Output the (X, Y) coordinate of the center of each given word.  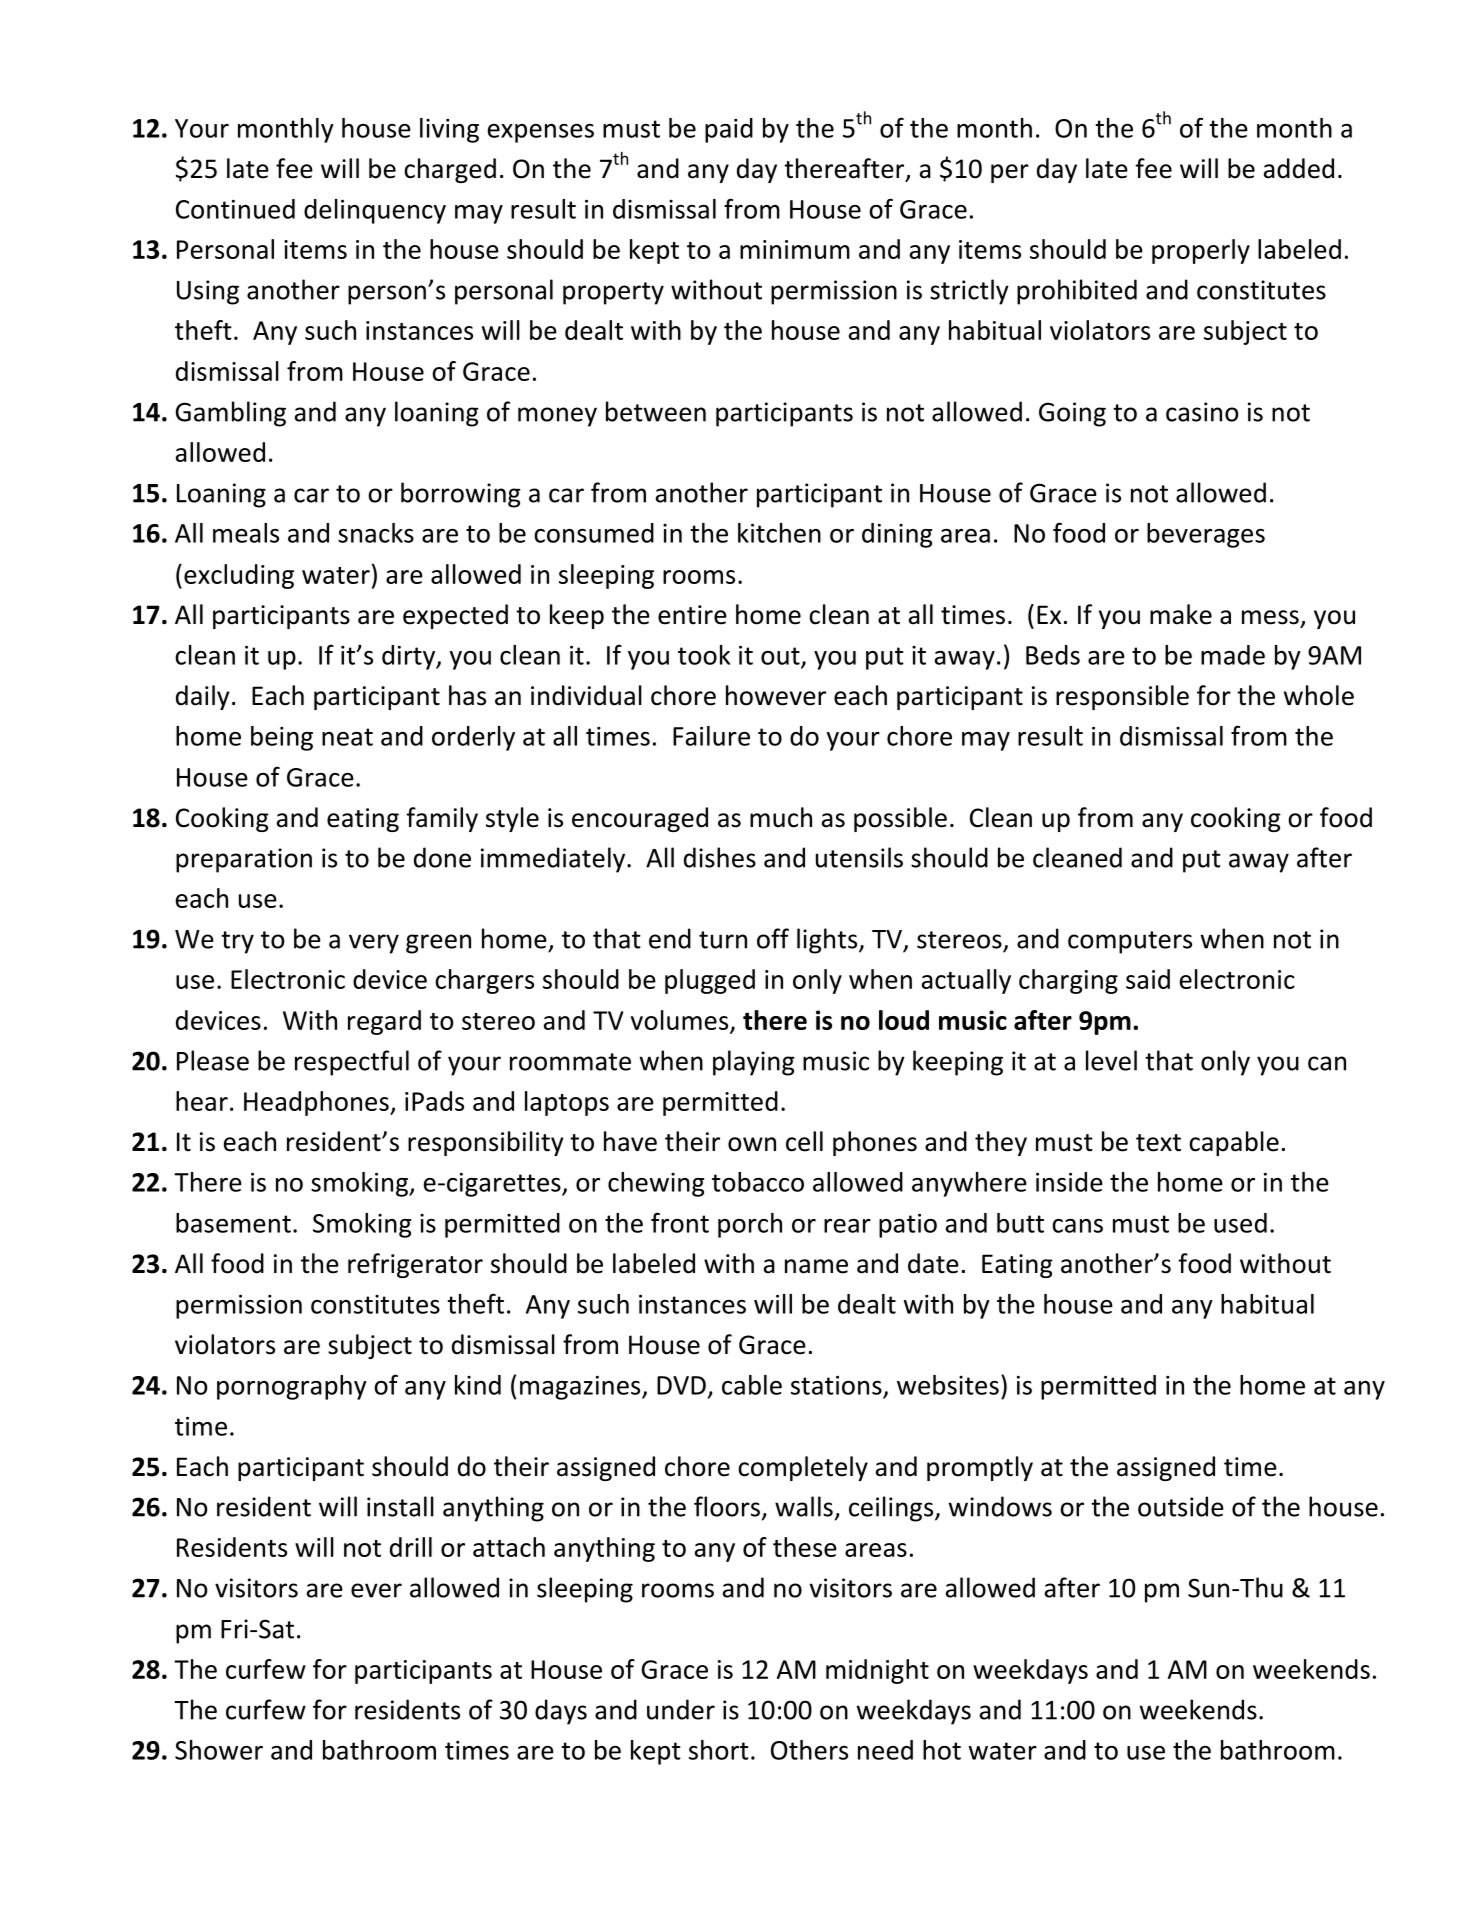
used (1240, 1223)
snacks (376, 533)
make (1181, 614)
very (374, 944)
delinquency (375, 211)
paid (729, 130)
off (773, 938)
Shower (219, 1750)
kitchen (779, 533)
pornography (292, 1387)
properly (1201, 251)
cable (752, 1385)
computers (1130, 942)
